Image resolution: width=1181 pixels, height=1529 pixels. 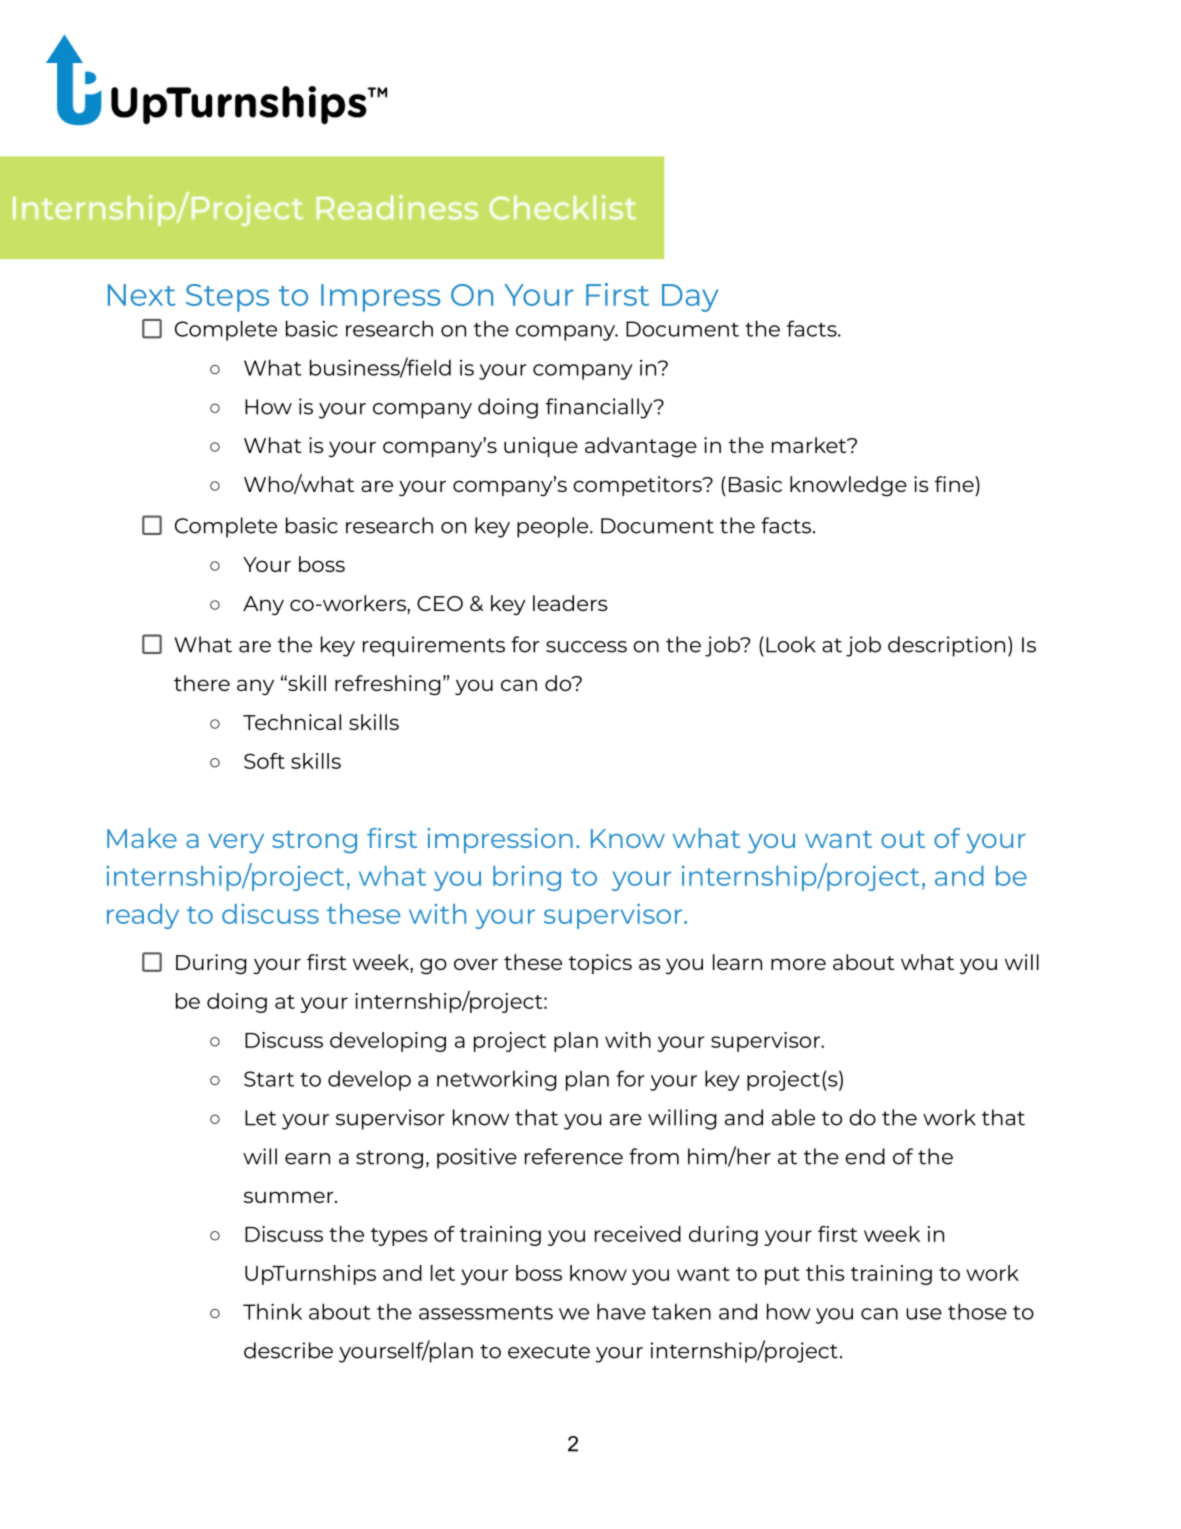 What do you see at coordinates (527, 878) in the image?
I see `bring` at bounding box center [527, 878].
